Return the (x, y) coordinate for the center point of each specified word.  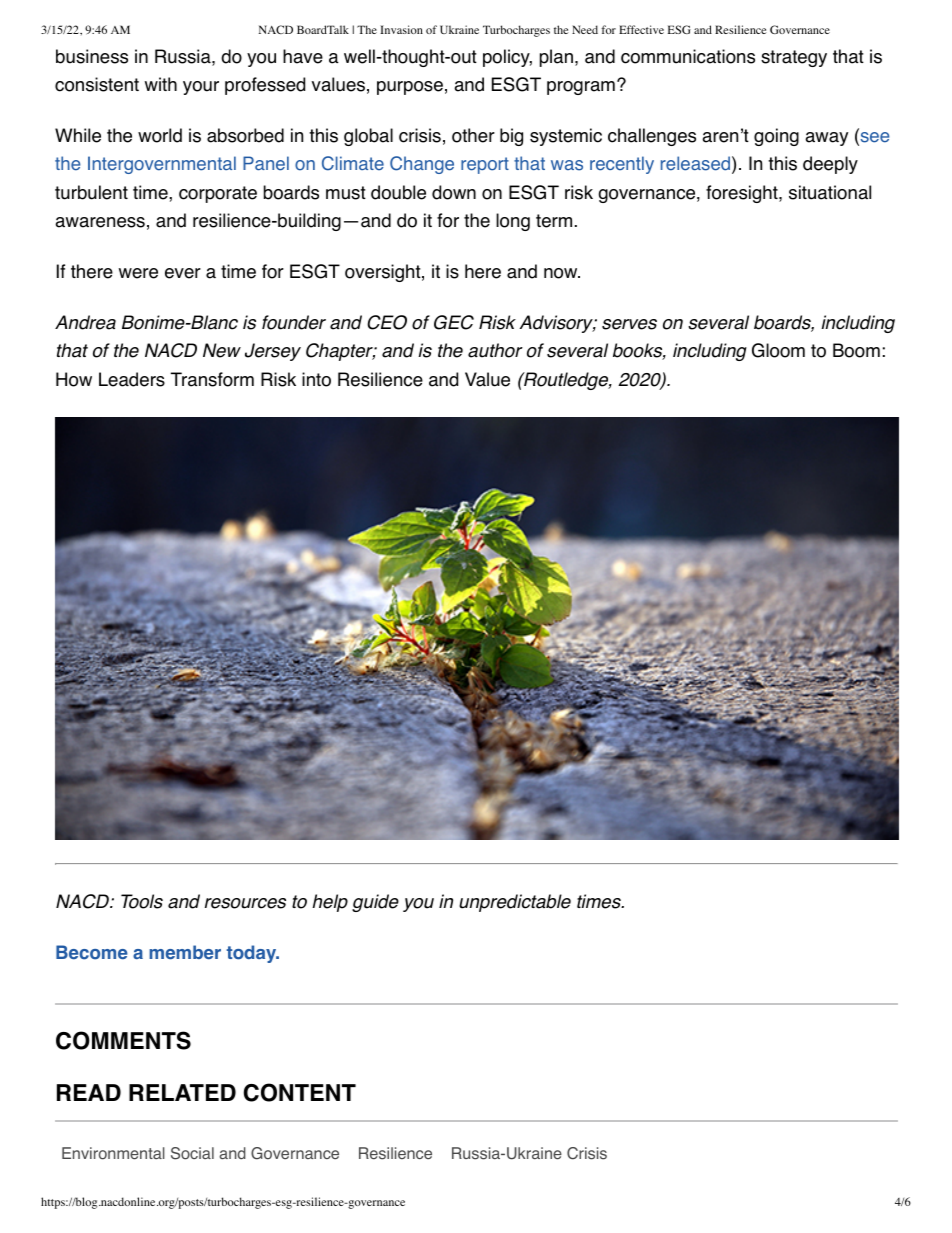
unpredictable (515, 903)
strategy (794, 58)
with (161, 84)
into (316, 379)
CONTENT (300, 1092)
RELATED (182, 1092)
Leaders (132, 379)
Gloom (778, 350)
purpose (410, 88)
